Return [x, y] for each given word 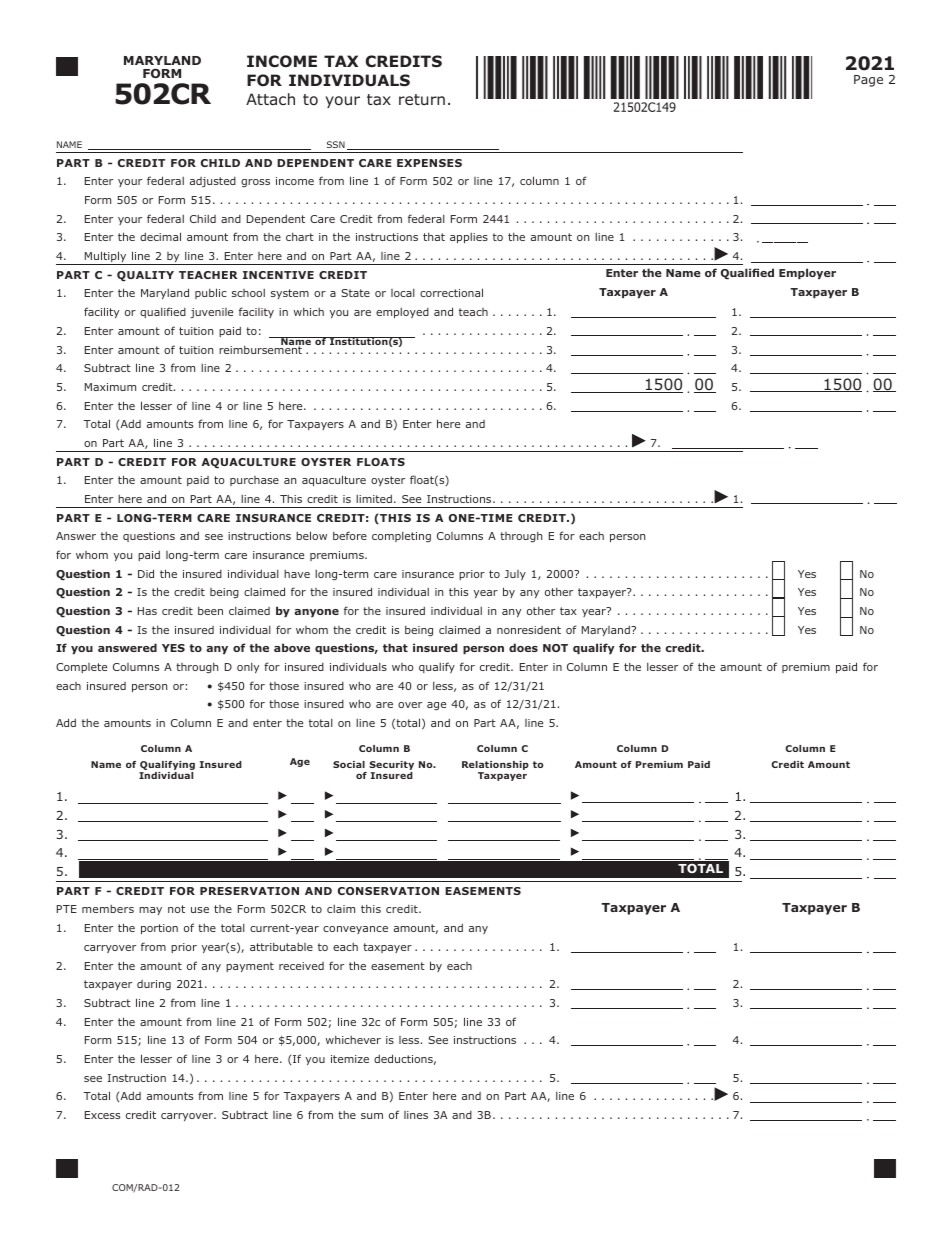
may [150, 911]
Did [146, 573]
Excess [102, 1115]
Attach [270, 99]
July [515, 575]
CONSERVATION [388, 891]
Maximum [110, 387]
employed [402, 313]
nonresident [529, 630]
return [422, 99]
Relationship [495, 765]
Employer [807, 273]
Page [868, 81]
